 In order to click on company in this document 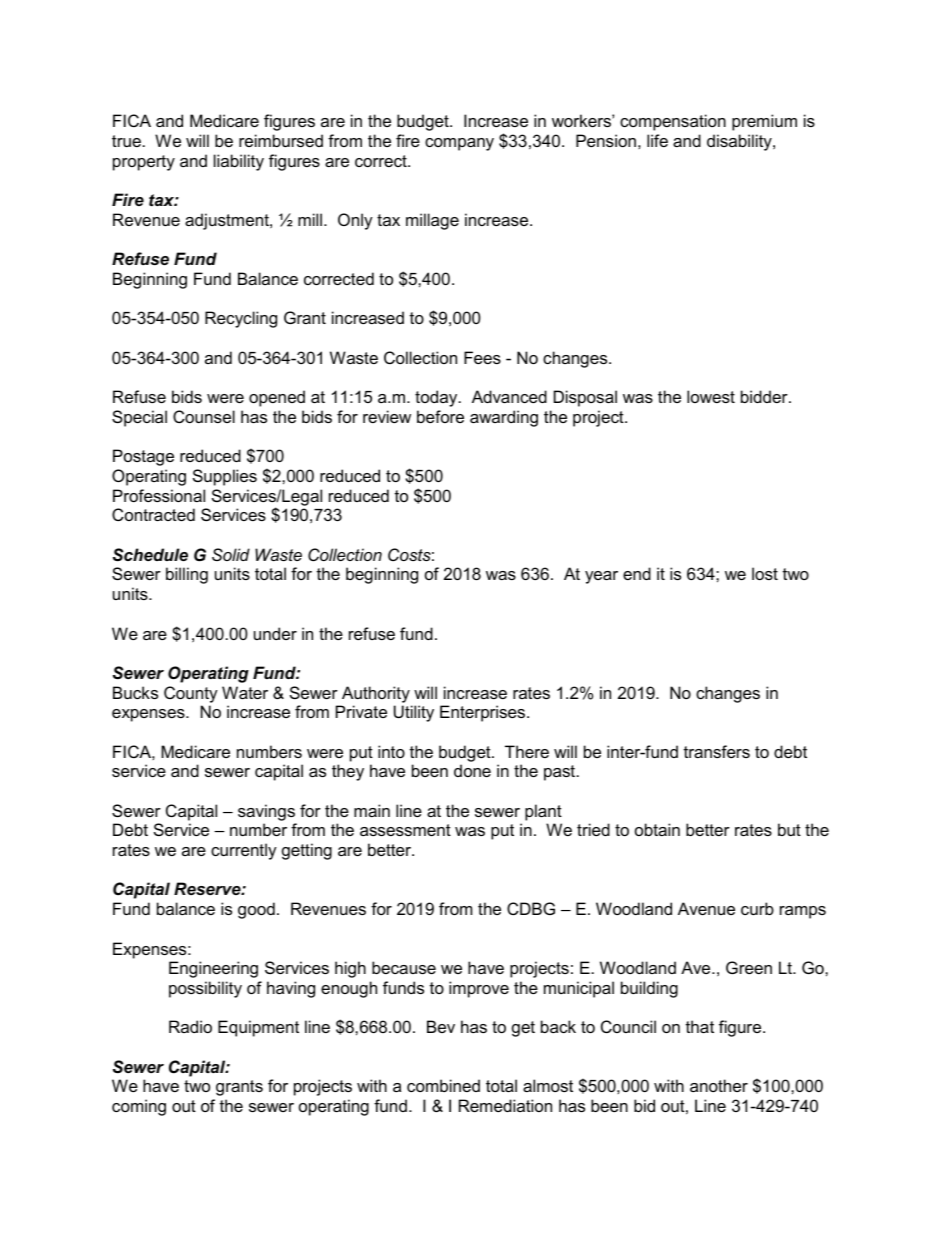, I will do `click(459, 144)`.
